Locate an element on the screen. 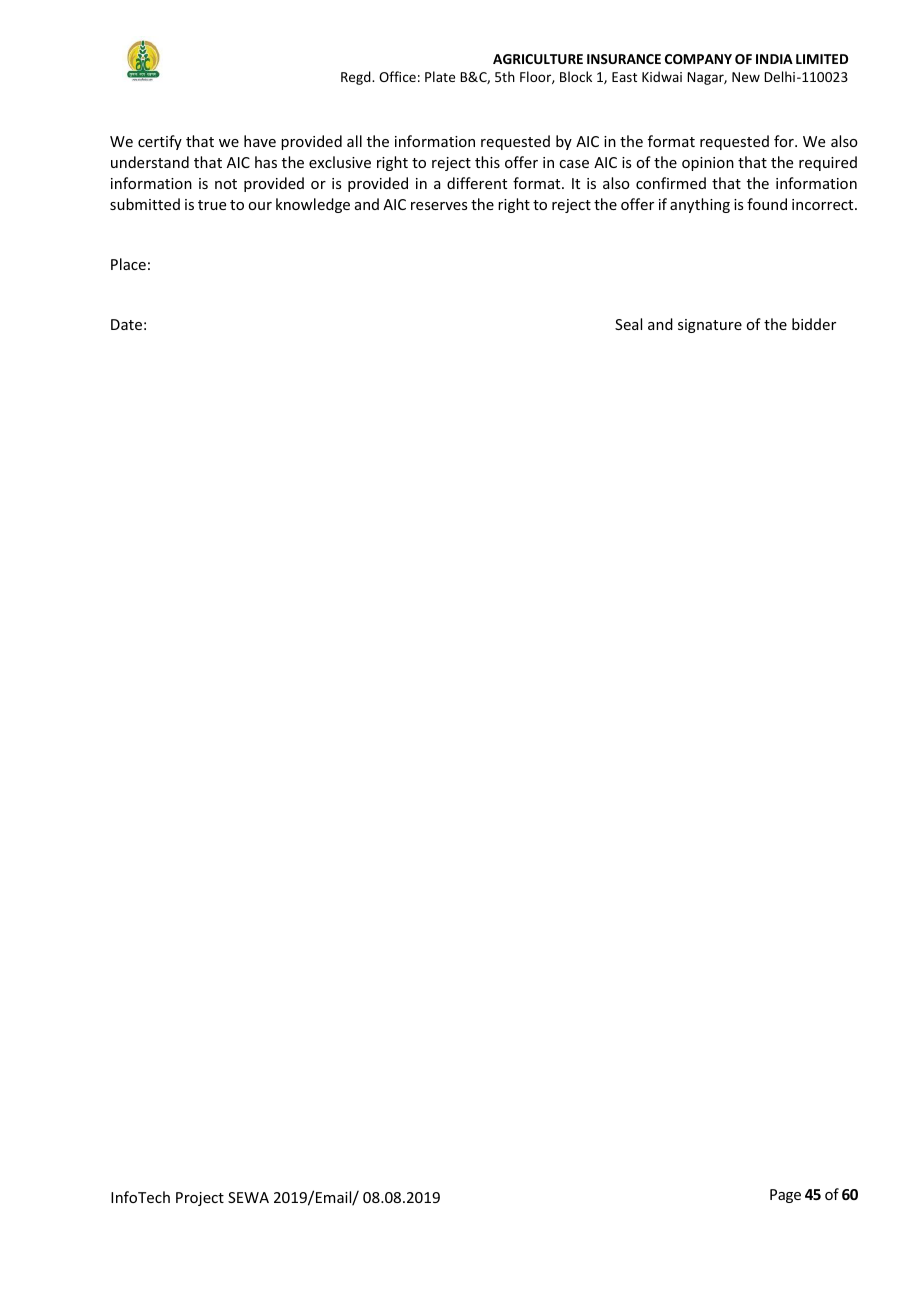  signature is located at coordinates (710, 326).
